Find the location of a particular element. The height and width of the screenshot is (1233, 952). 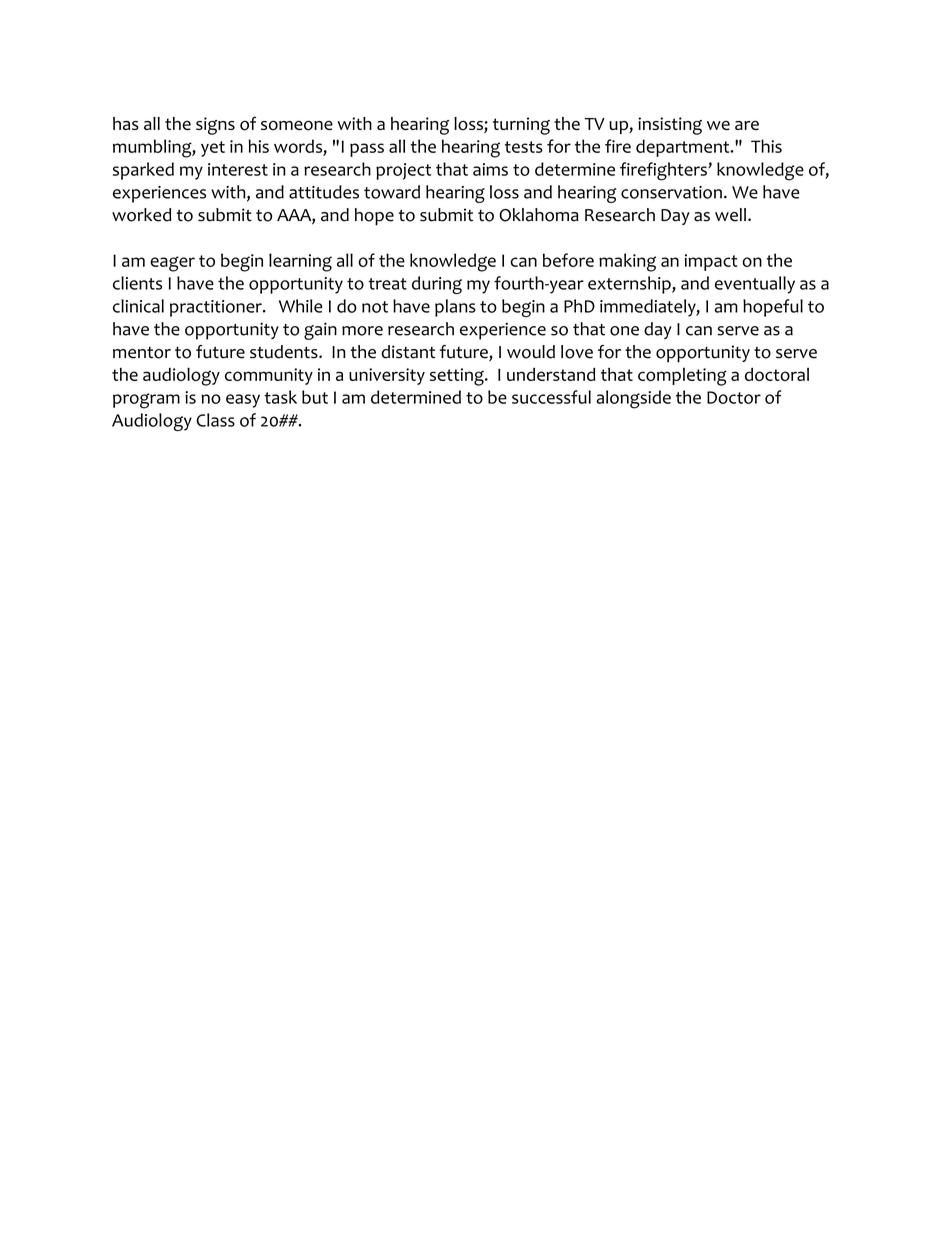

impact is located at coordinates (711, 262).
